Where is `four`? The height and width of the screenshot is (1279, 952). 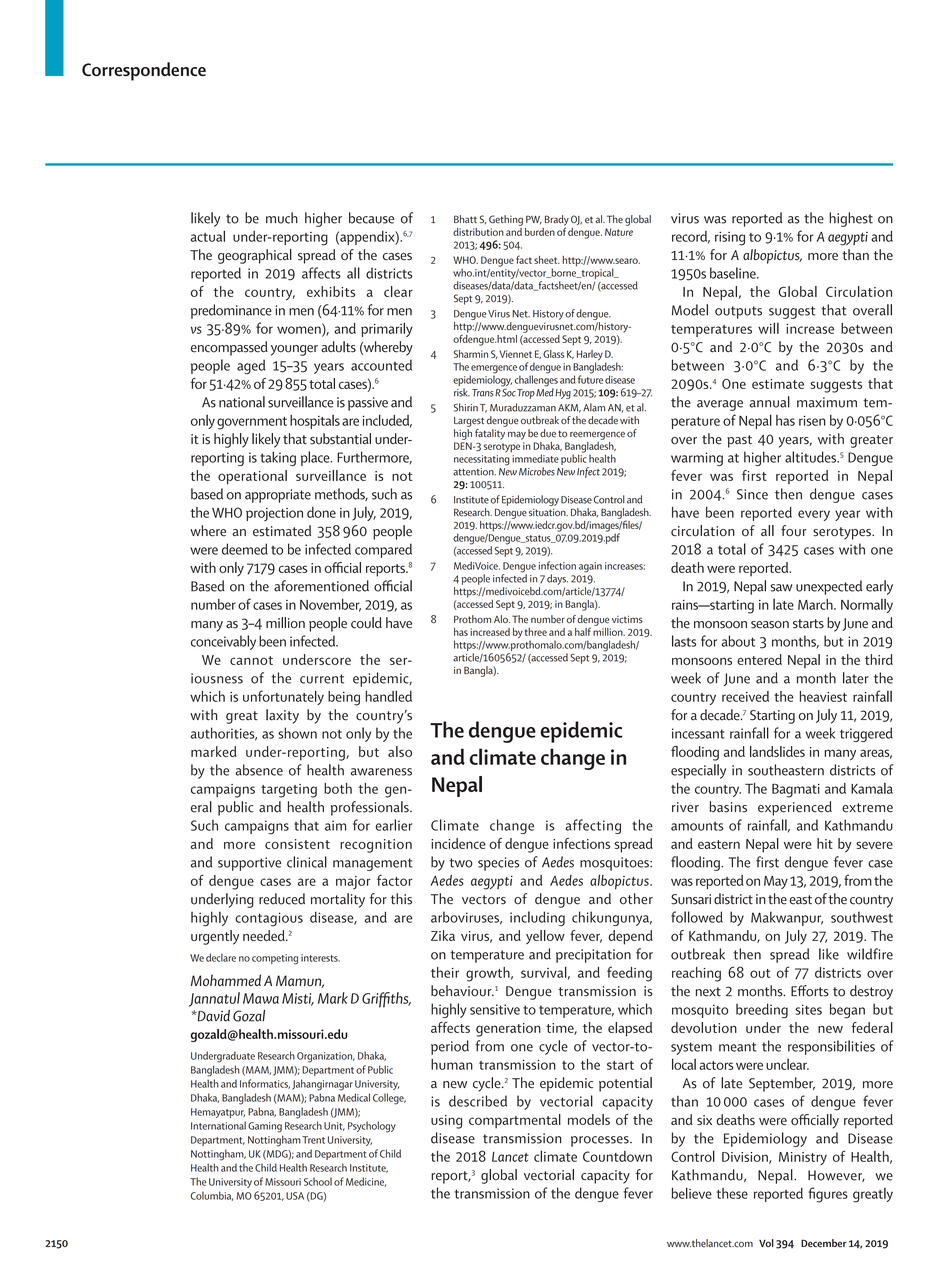
four is located at coordinates (794, 531).
